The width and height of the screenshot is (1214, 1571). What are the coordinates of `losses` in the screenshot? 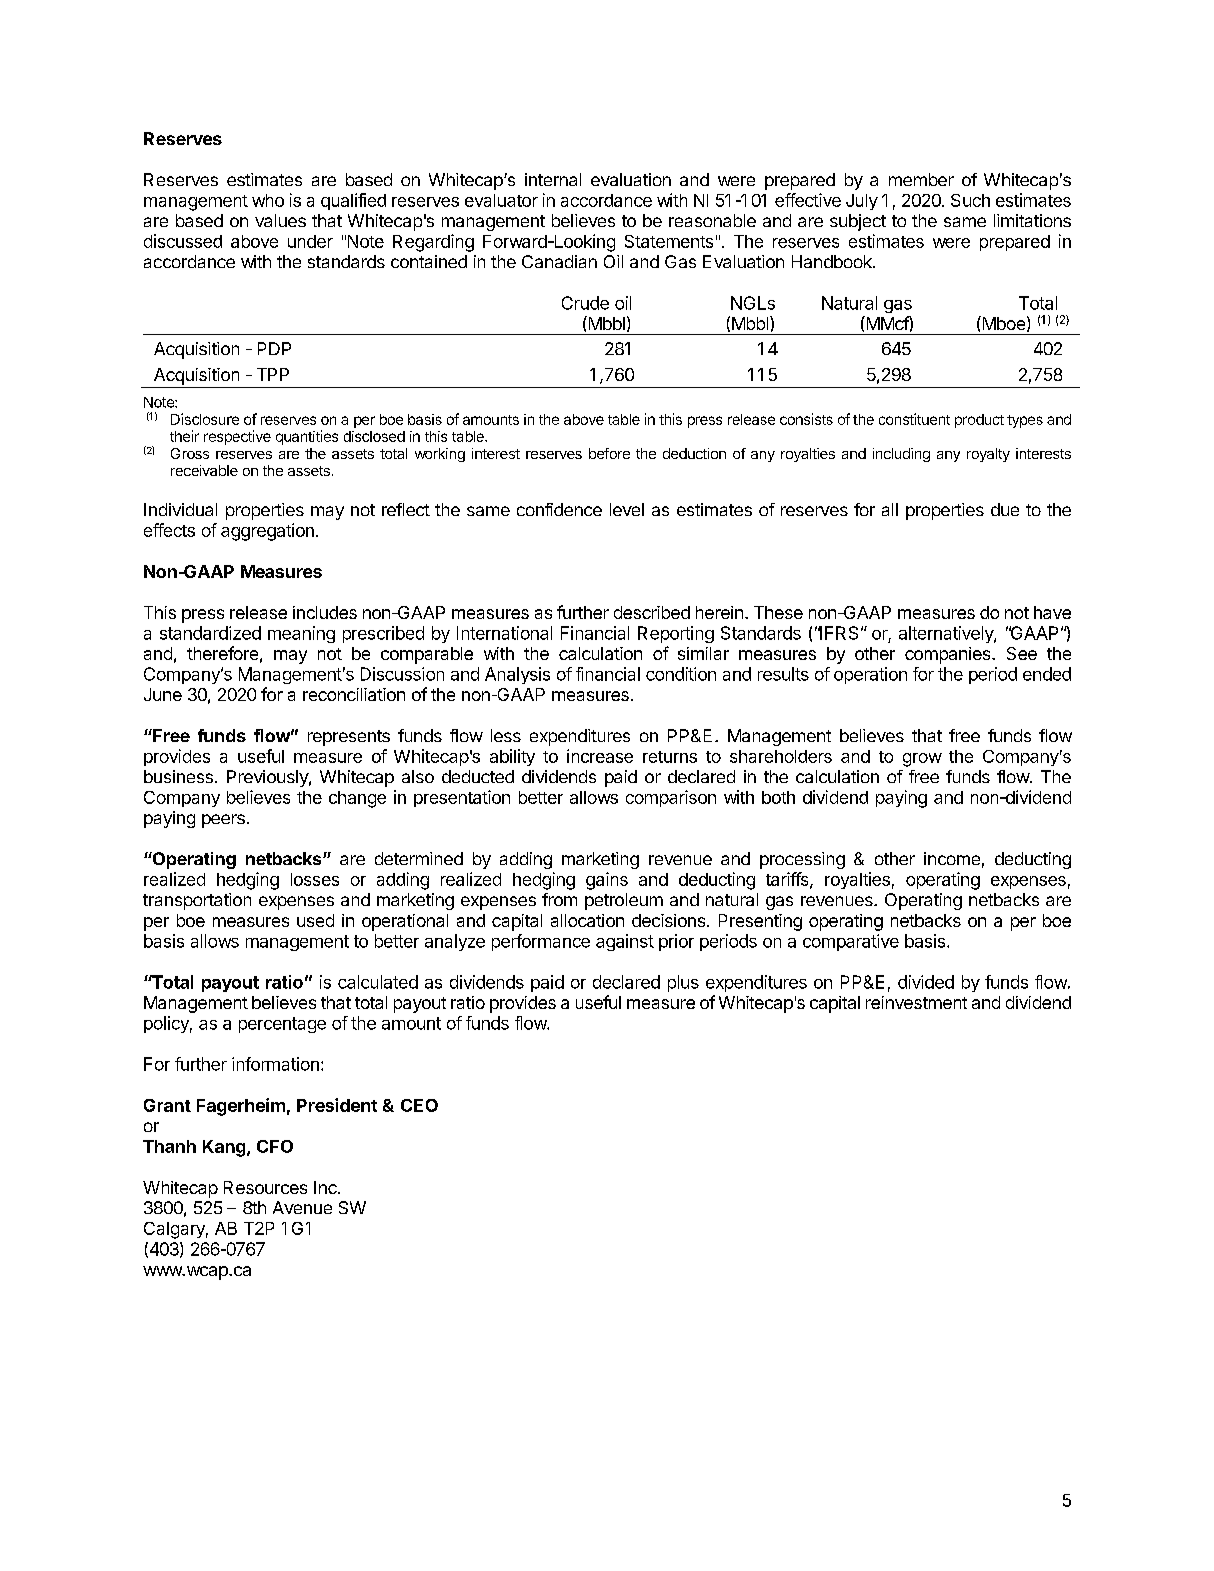 It's located at (315, 879).
